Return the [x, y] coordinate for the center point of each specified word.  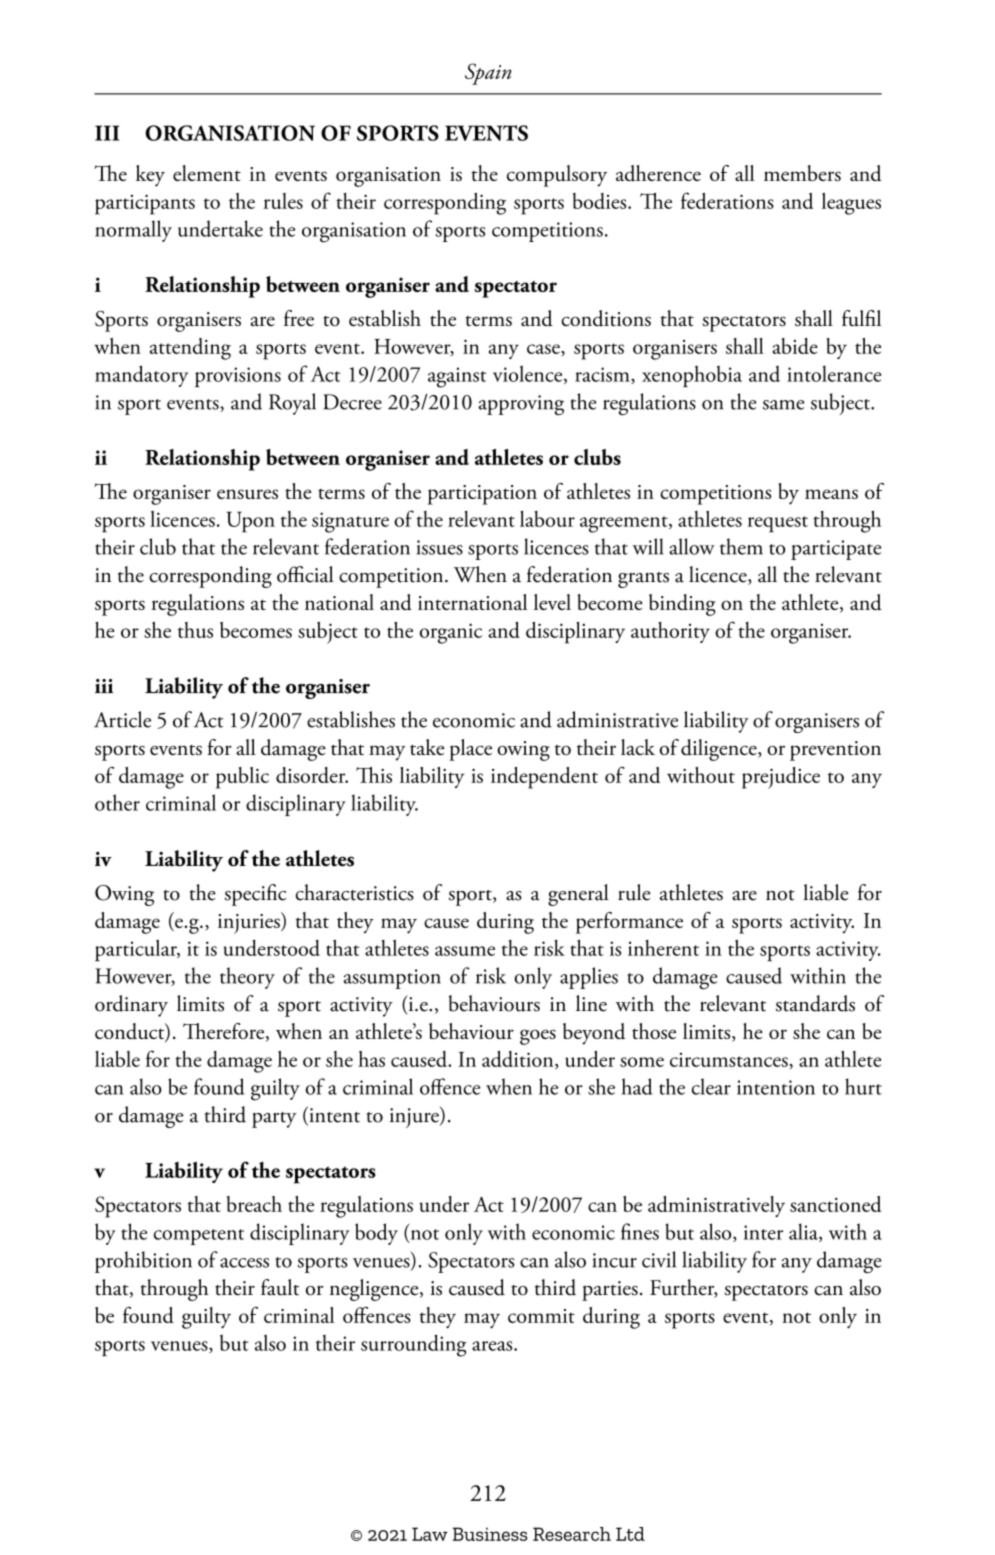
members [802, 173]
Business [490, 1534]
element [207, 173]
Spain [488, 74]
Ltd [630, 1534]
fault [280, 1287]
